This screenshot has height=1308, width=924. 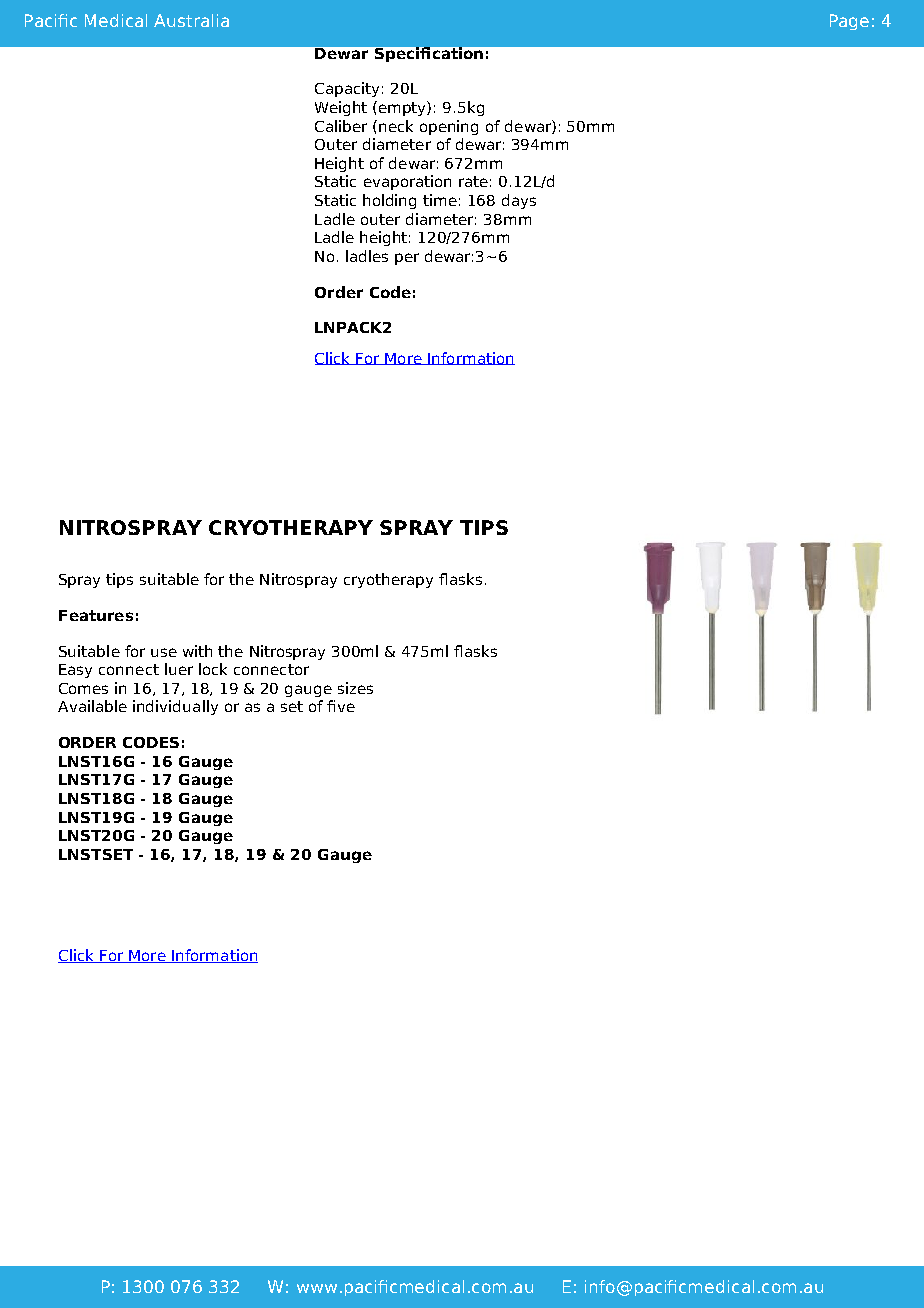 What do you see at coordinates (389, 201) in the screenshot?
I see `holding` at bounding box center [389, 201].
